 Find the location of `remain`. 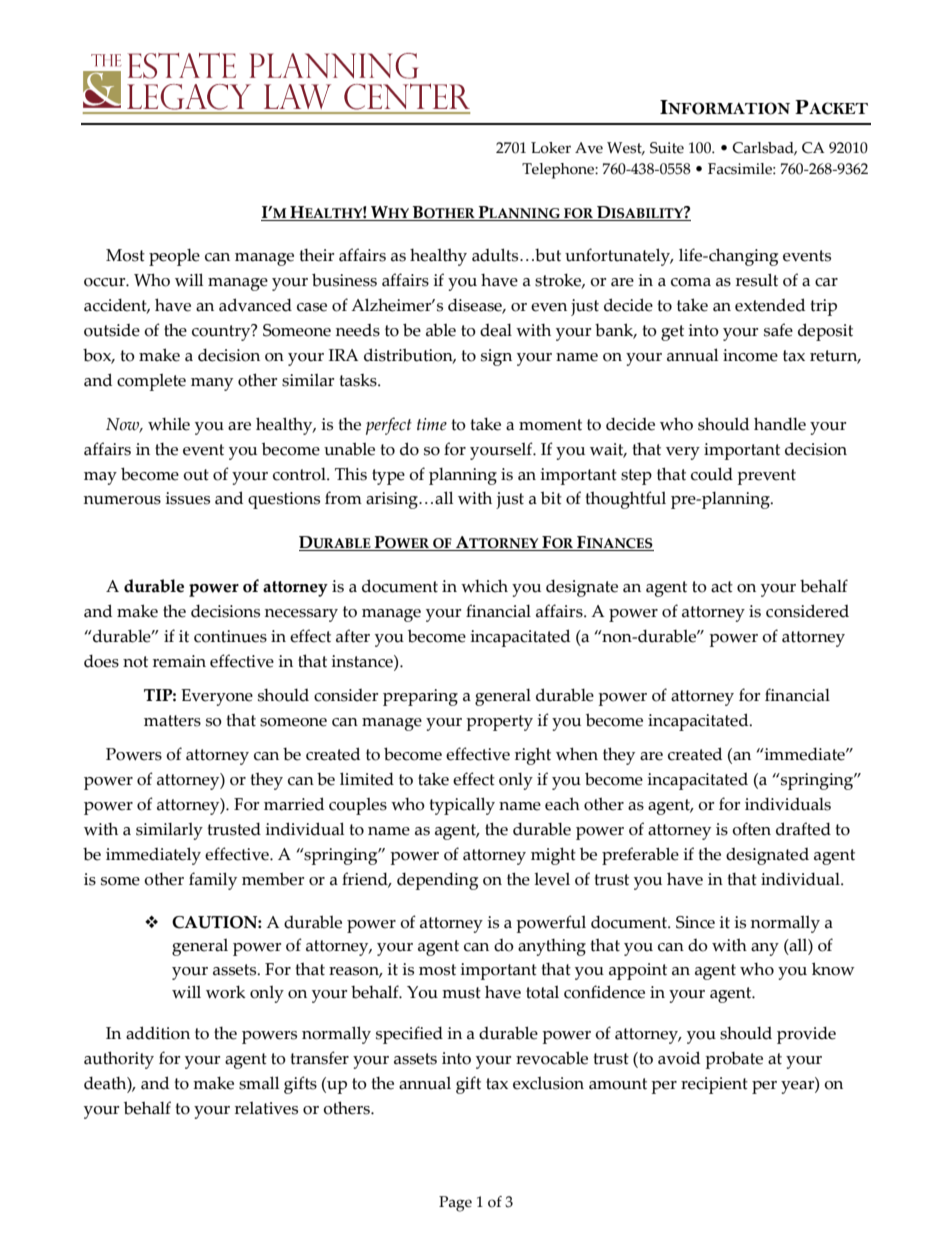

remain is located at coordinates (179, 661).
